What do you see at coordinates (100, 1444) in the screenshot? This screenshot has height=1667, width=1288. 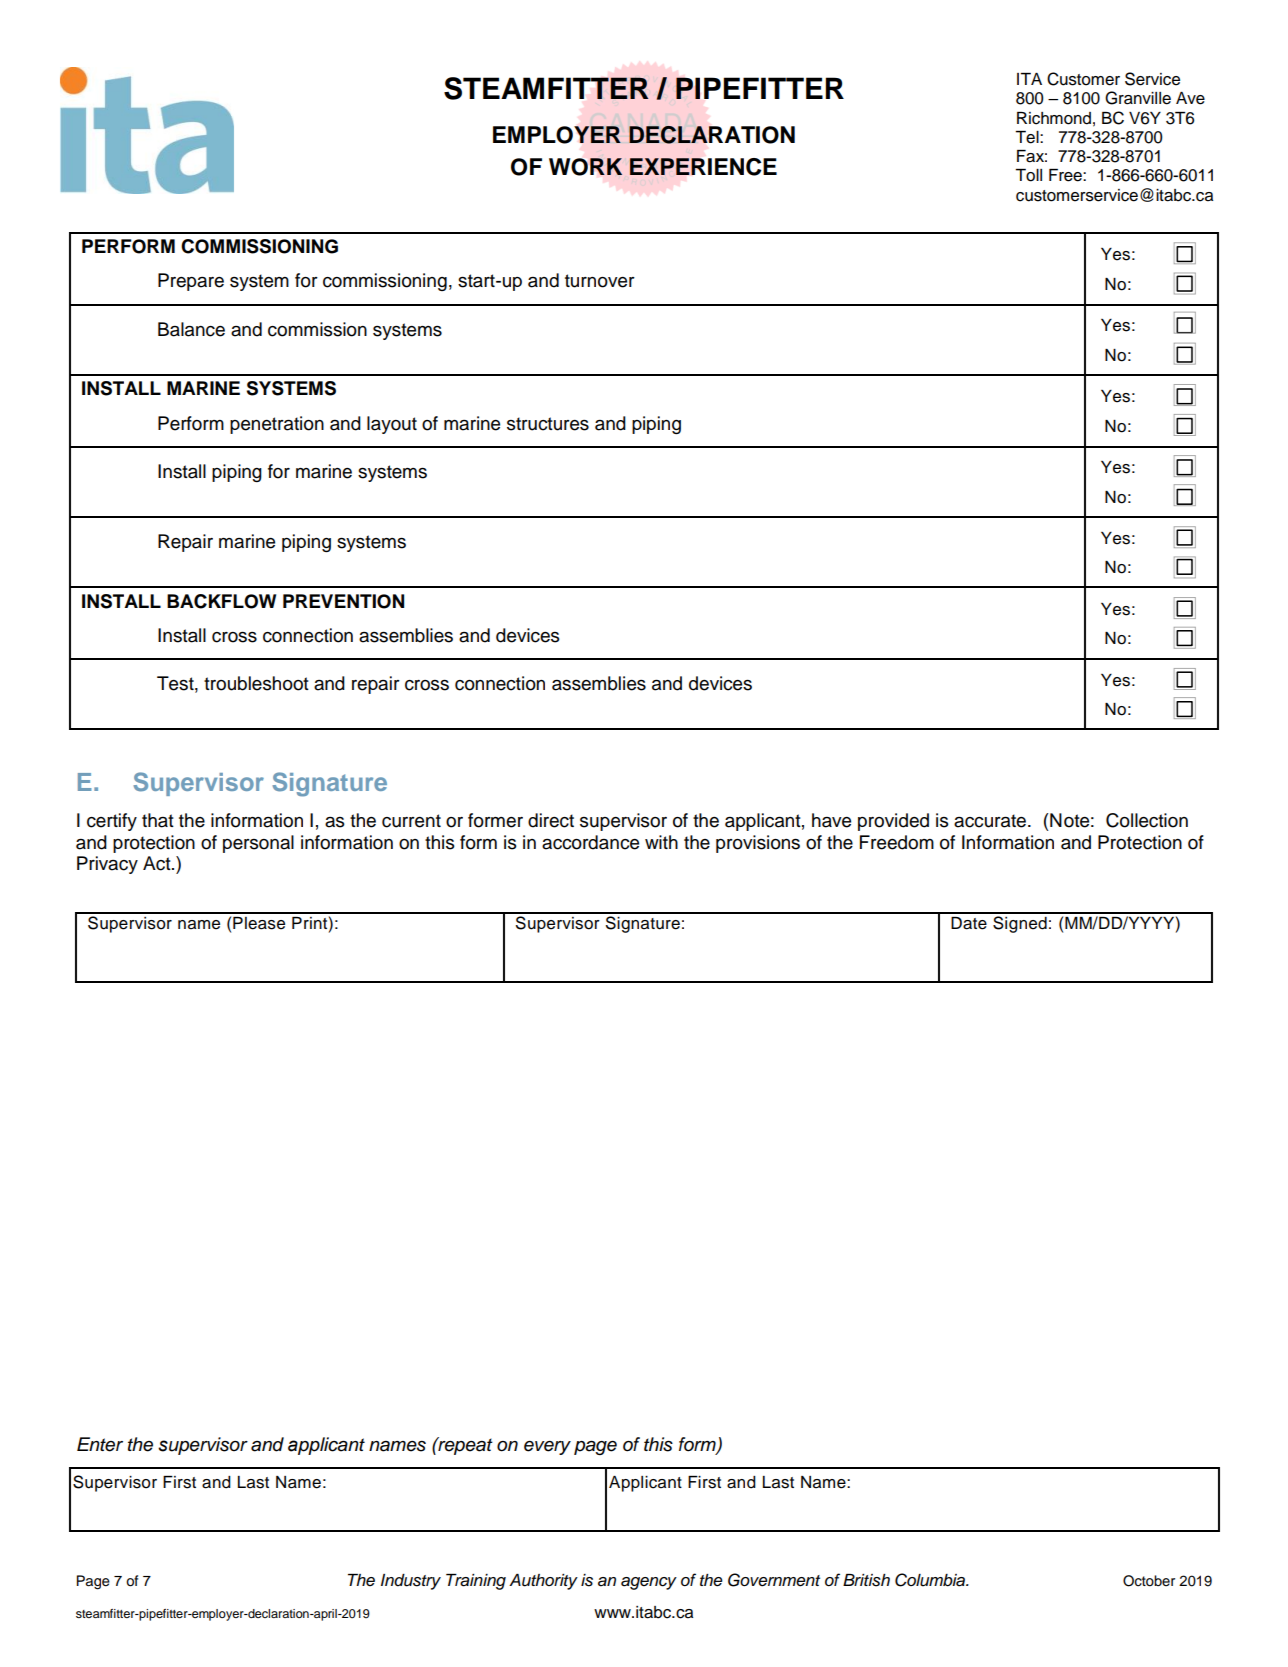 I see `Enter` at bounding box center [100, 1444].
